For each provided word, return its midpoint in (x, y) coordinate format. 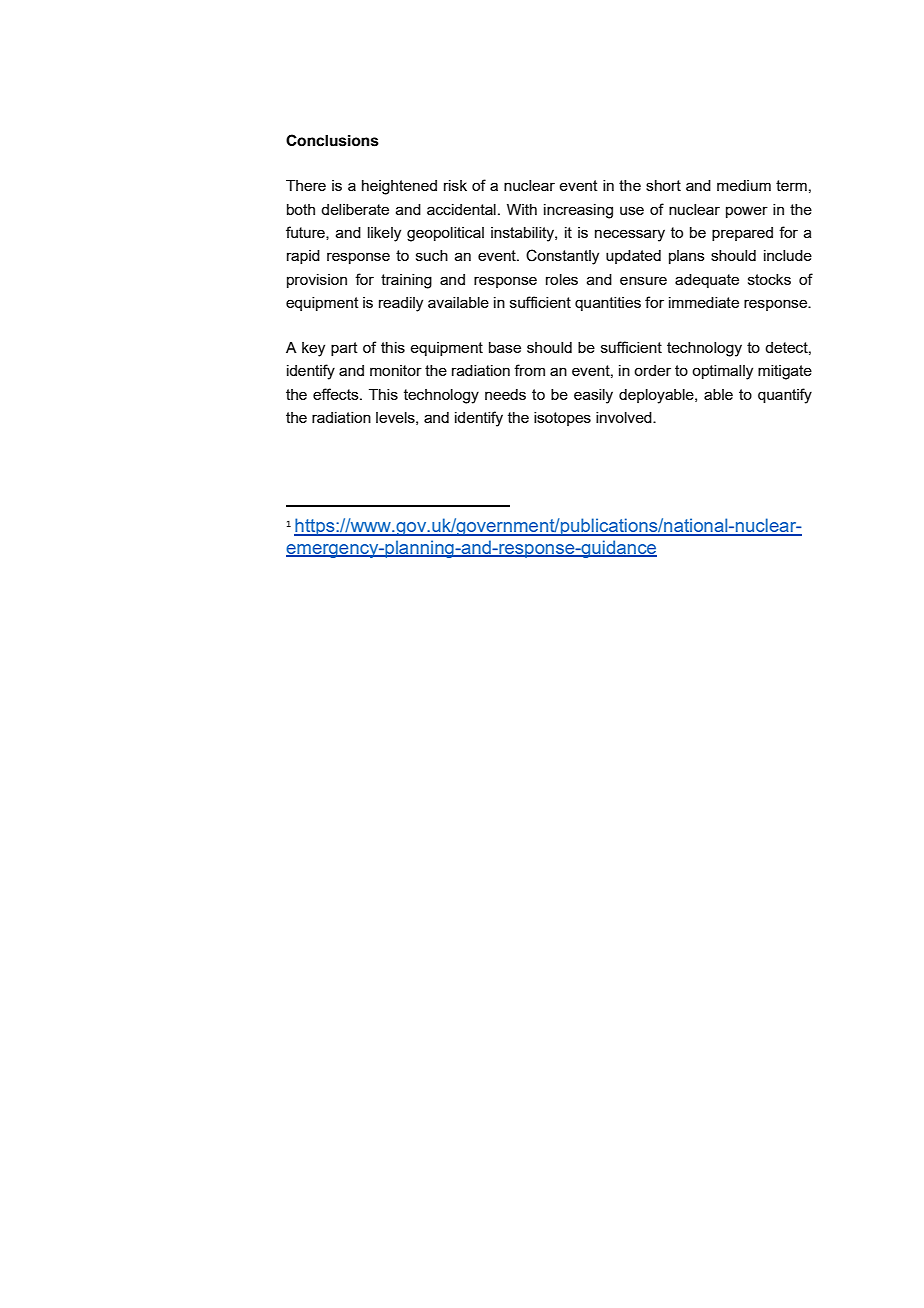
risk (455, 185)
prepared (742, 234)
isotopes (562, 419)
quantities (608, 304)
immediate (704, 302)
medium (744, 185)
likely (384, 234)
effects (337, 394)
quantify (785, 396)
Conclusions (332, 140)
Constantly (562, 257)
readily (401, 304)
